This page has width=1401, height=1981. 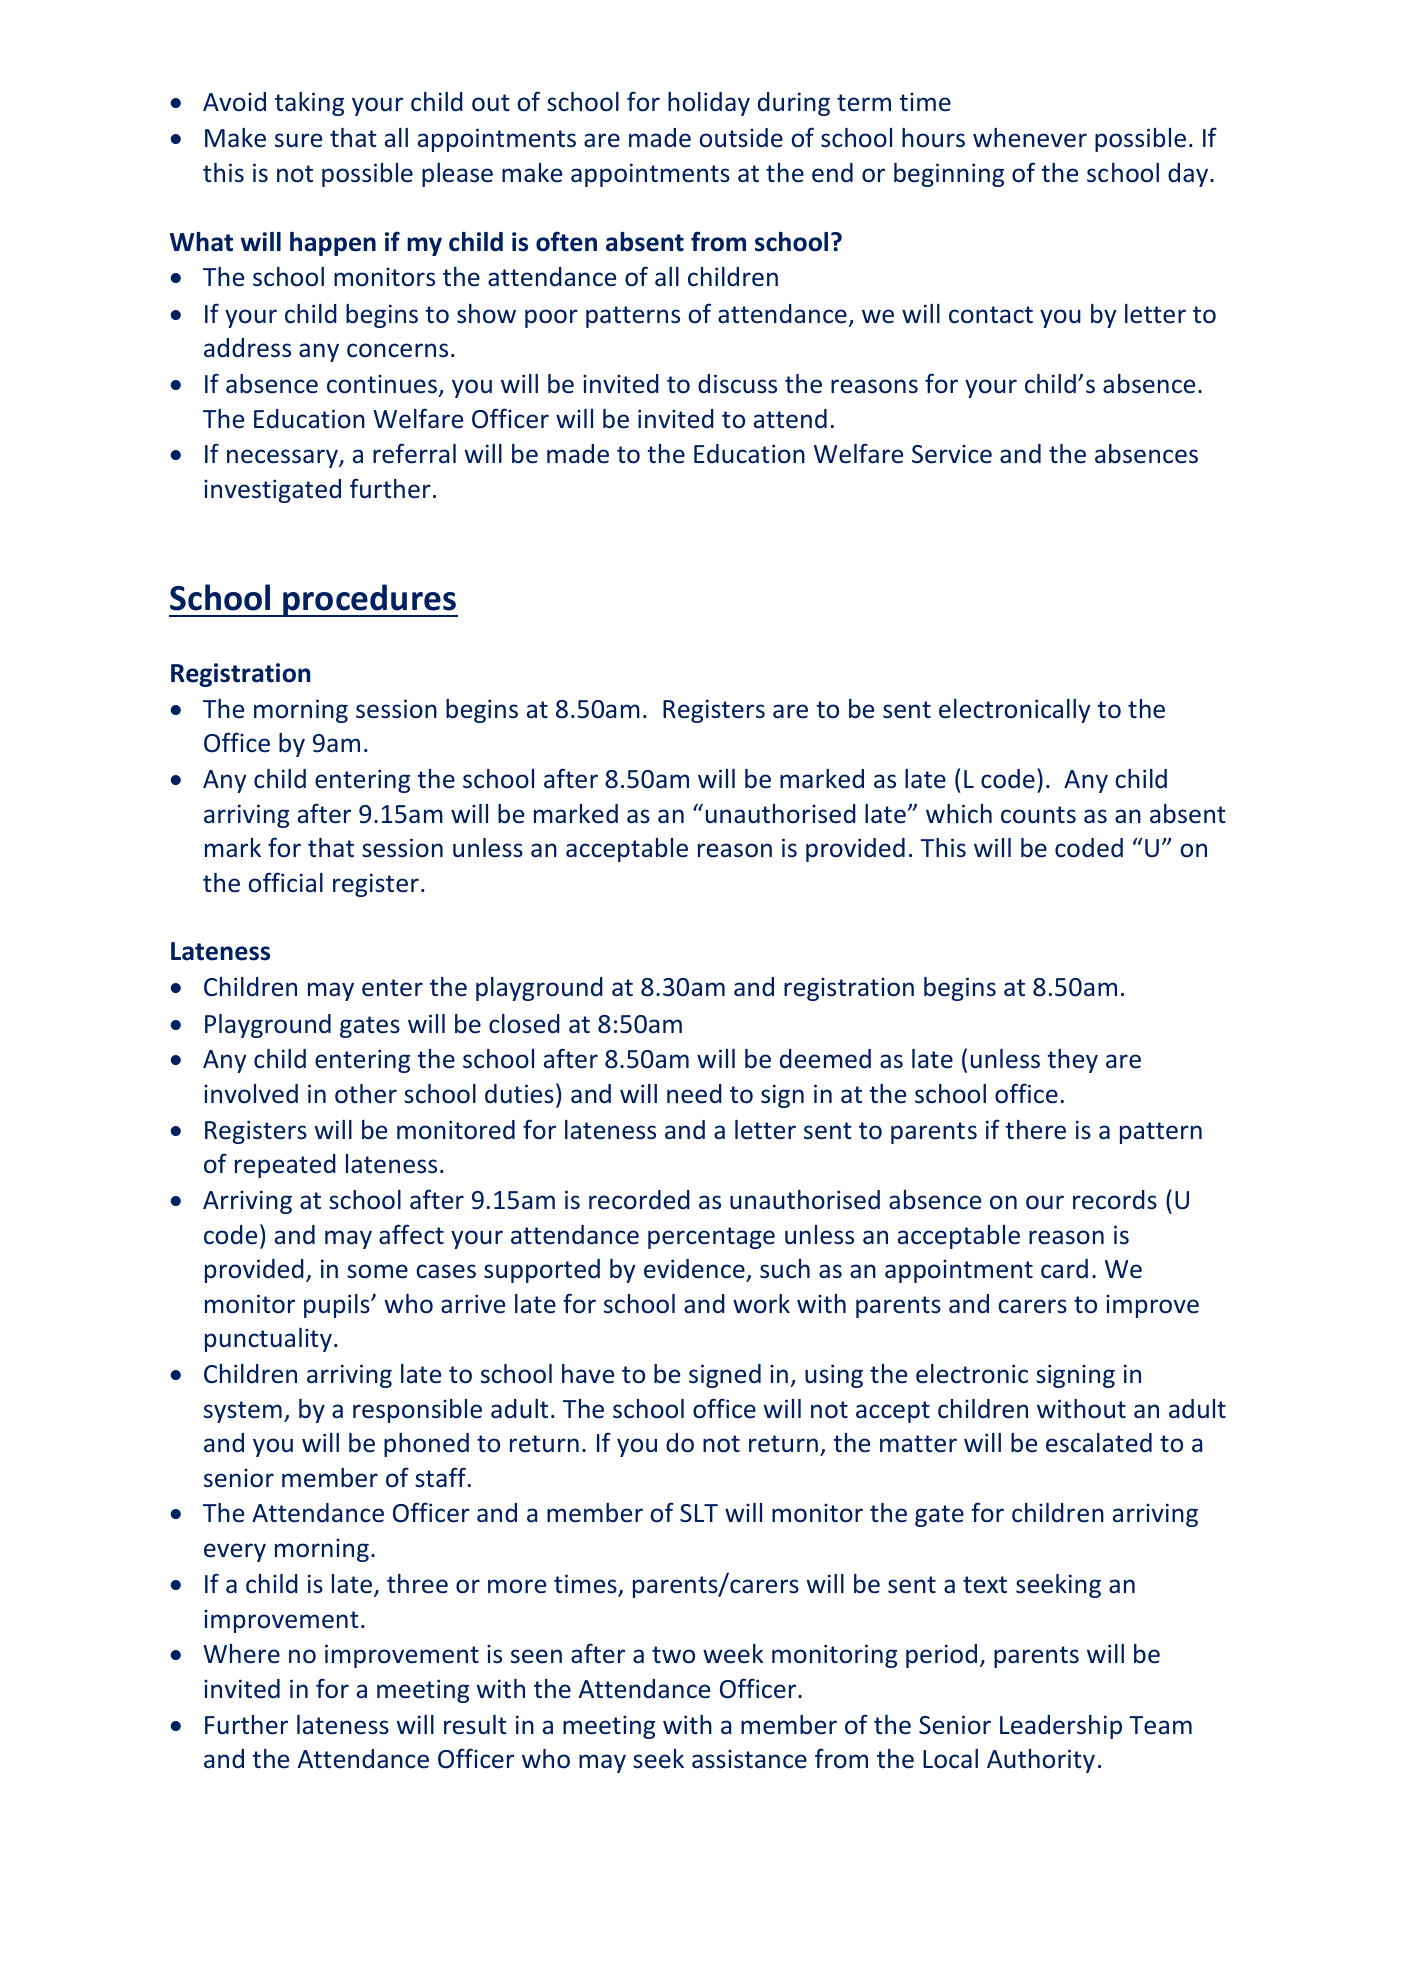 I want to click on pupils, so click(x=338, y=1306).
